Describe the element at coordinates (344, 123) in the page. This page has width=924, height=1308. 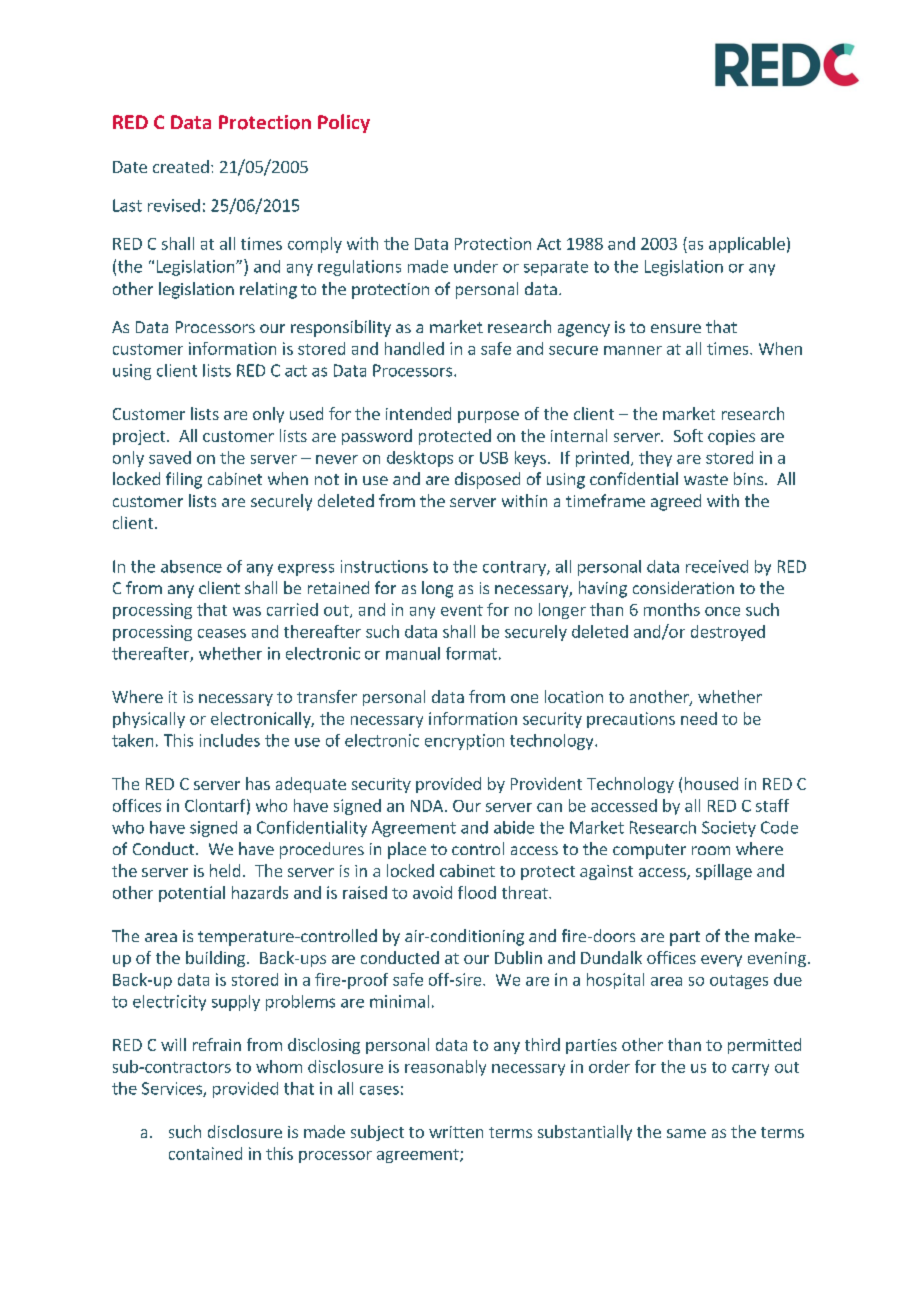
I see `Policy` at that location.
